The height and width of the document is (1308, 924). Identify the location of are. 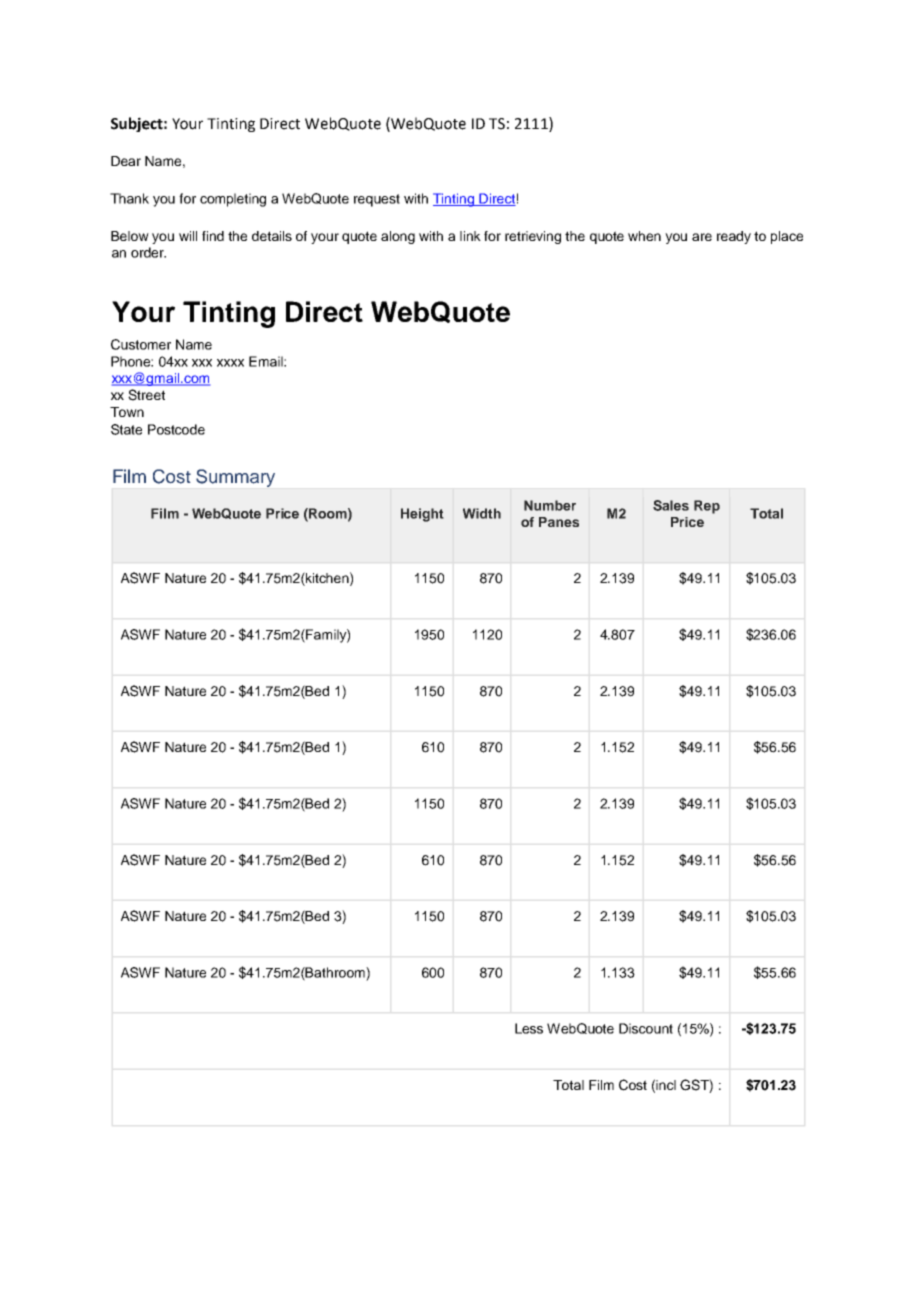
(702, 237).
